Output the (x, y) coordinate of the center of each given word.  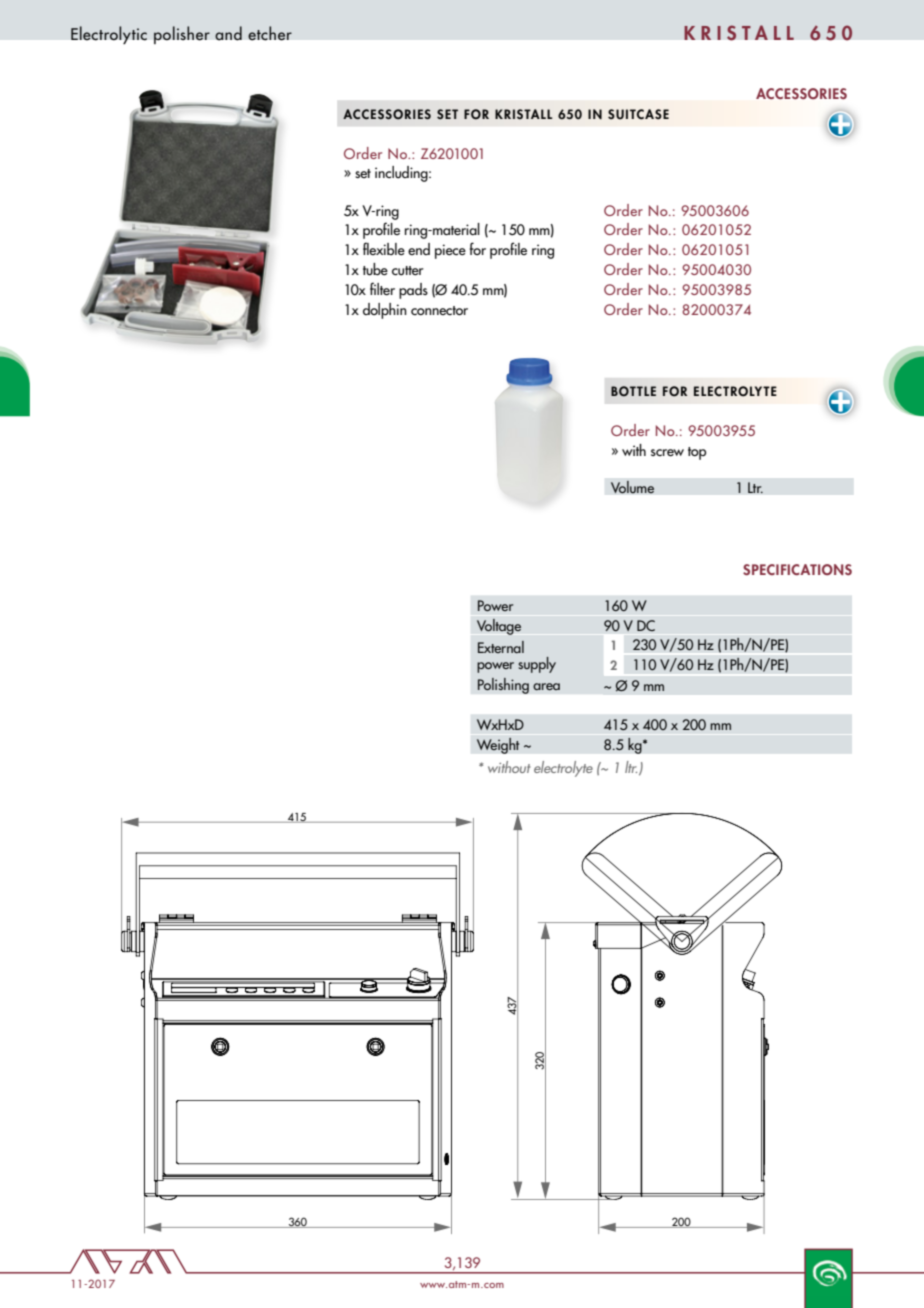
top (697, 453)
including (402, 174)
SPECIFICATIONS (797, 569)
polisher (182, 35)
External (501, 647)
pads (413, 291)
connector (439, 310)
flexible (384, 248)
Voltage (499, 627)
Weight (498, 745)
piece (450, 251)
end (419, 249)
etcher (270, 33)
